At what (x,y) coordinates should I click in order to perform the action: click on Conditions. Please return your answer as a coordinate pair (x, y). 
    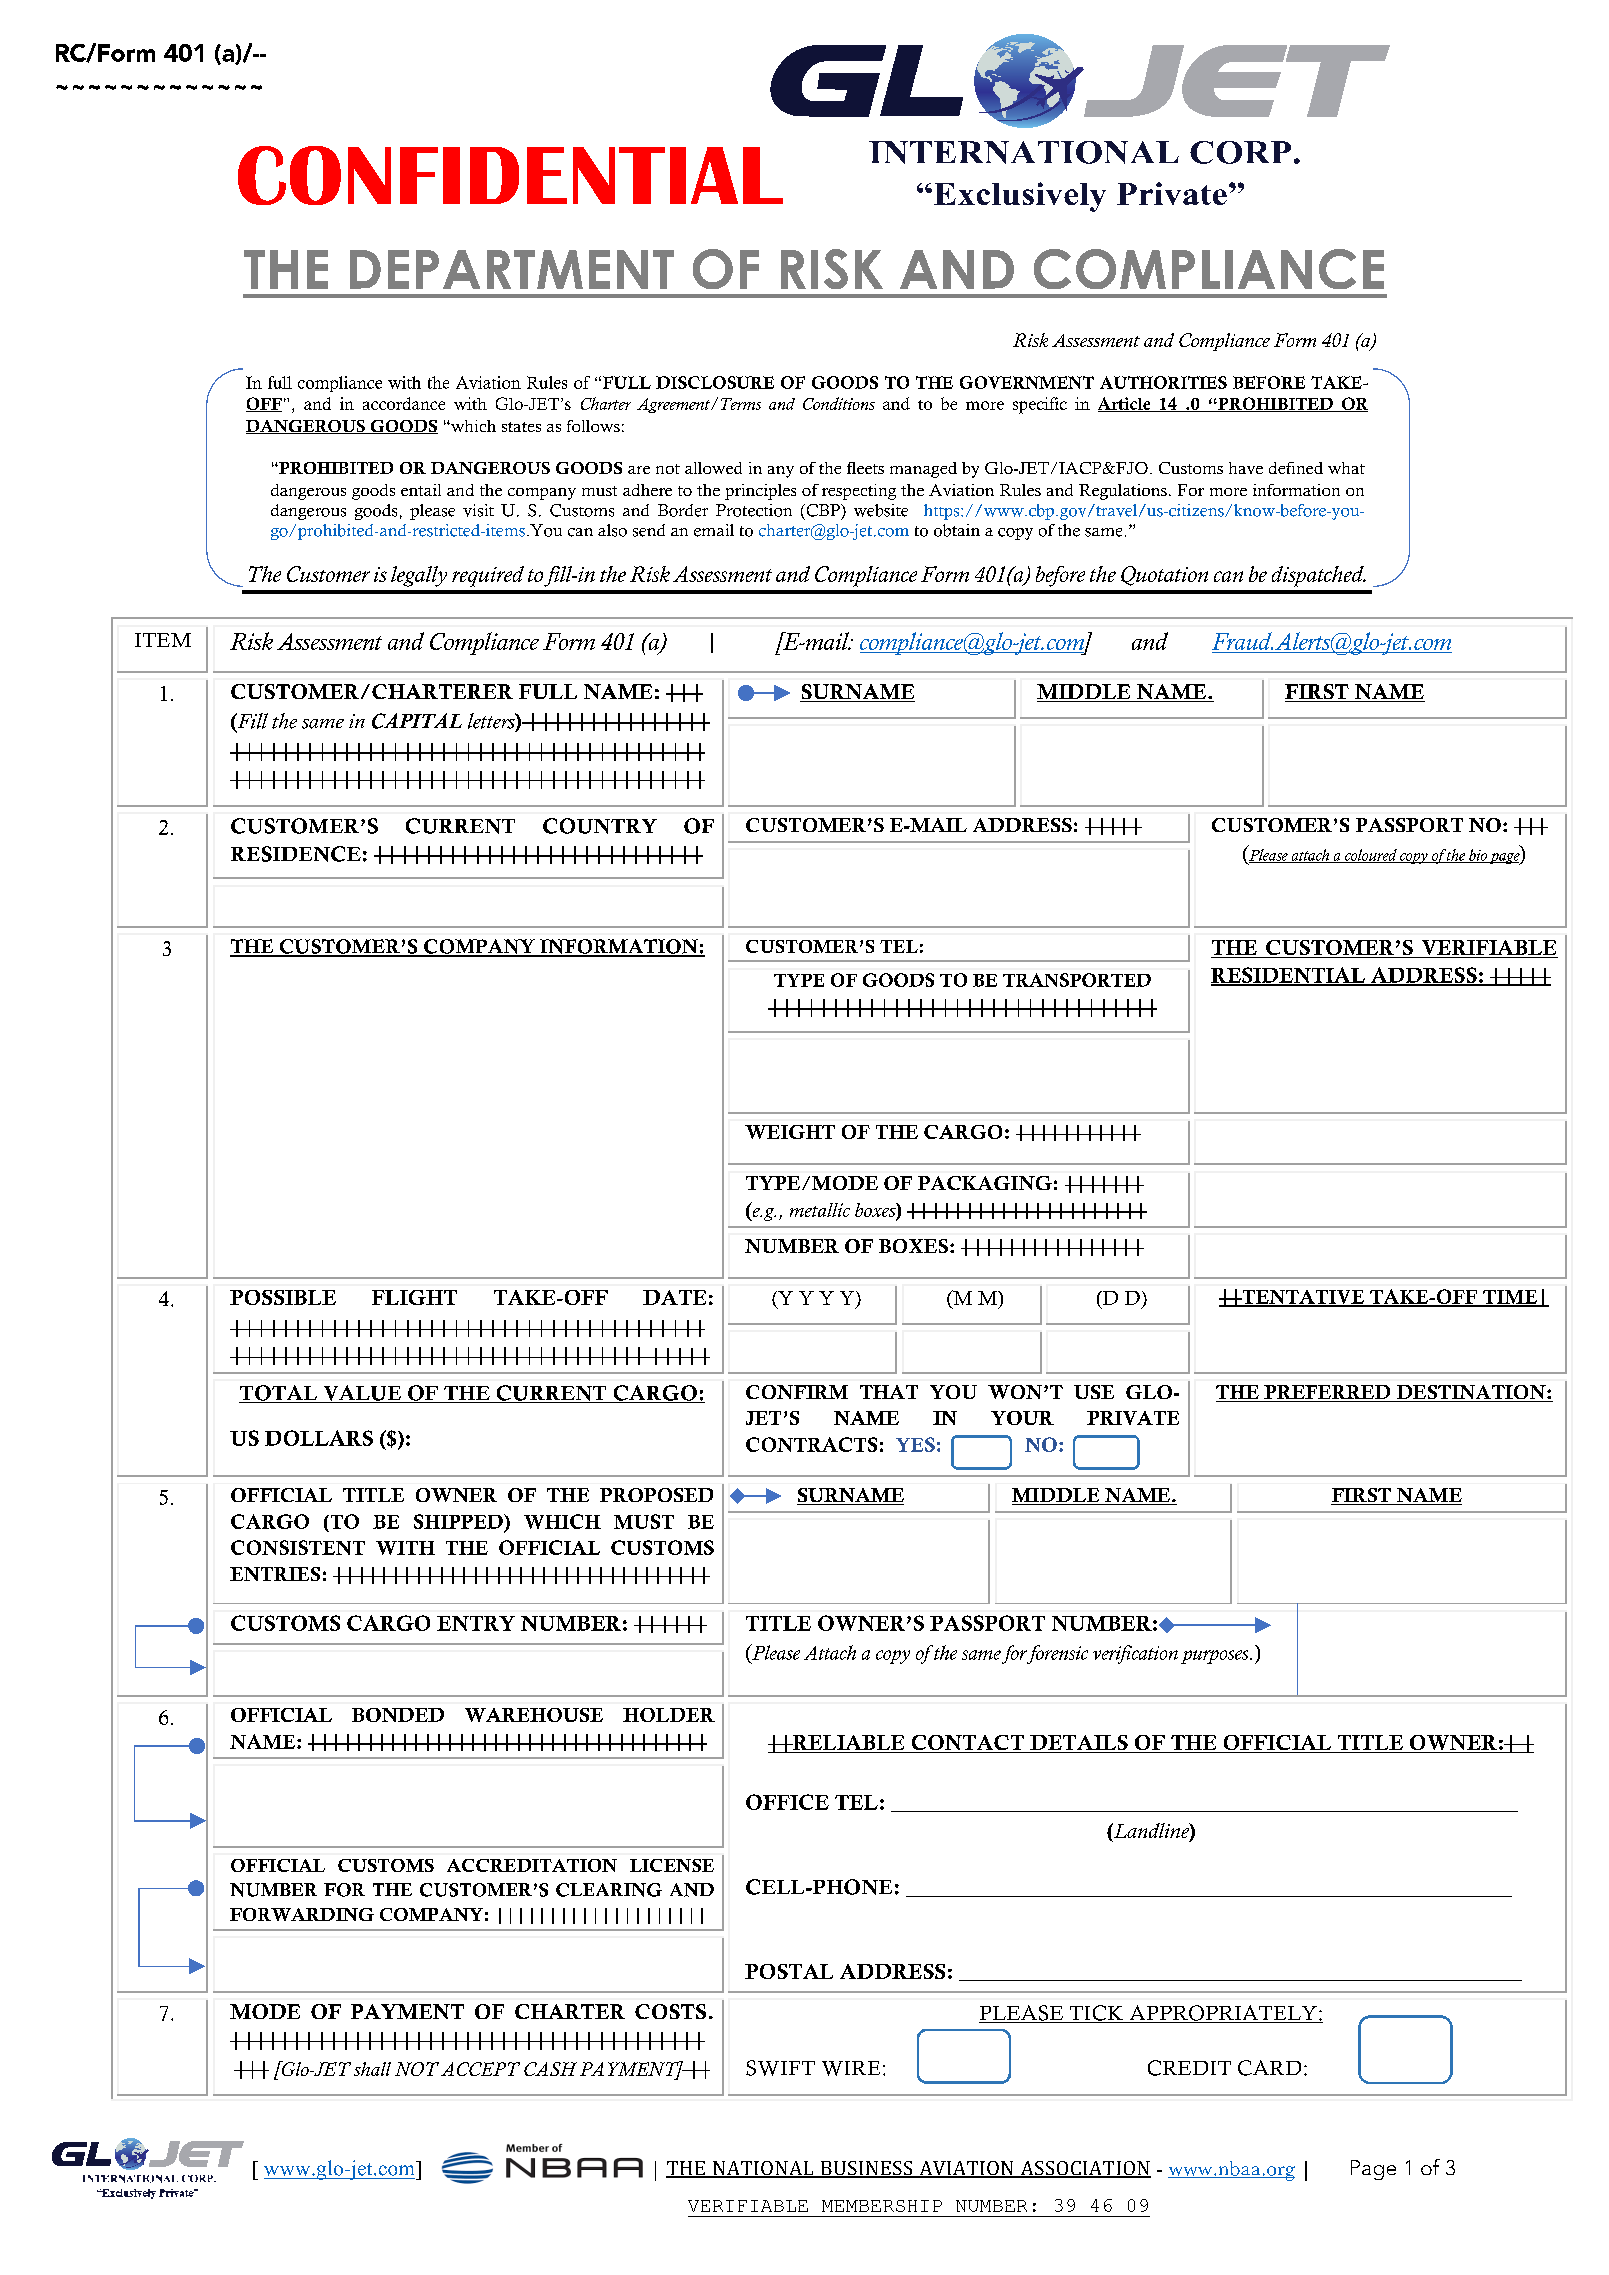
    Looking at the image, I should click on (839, 403).
